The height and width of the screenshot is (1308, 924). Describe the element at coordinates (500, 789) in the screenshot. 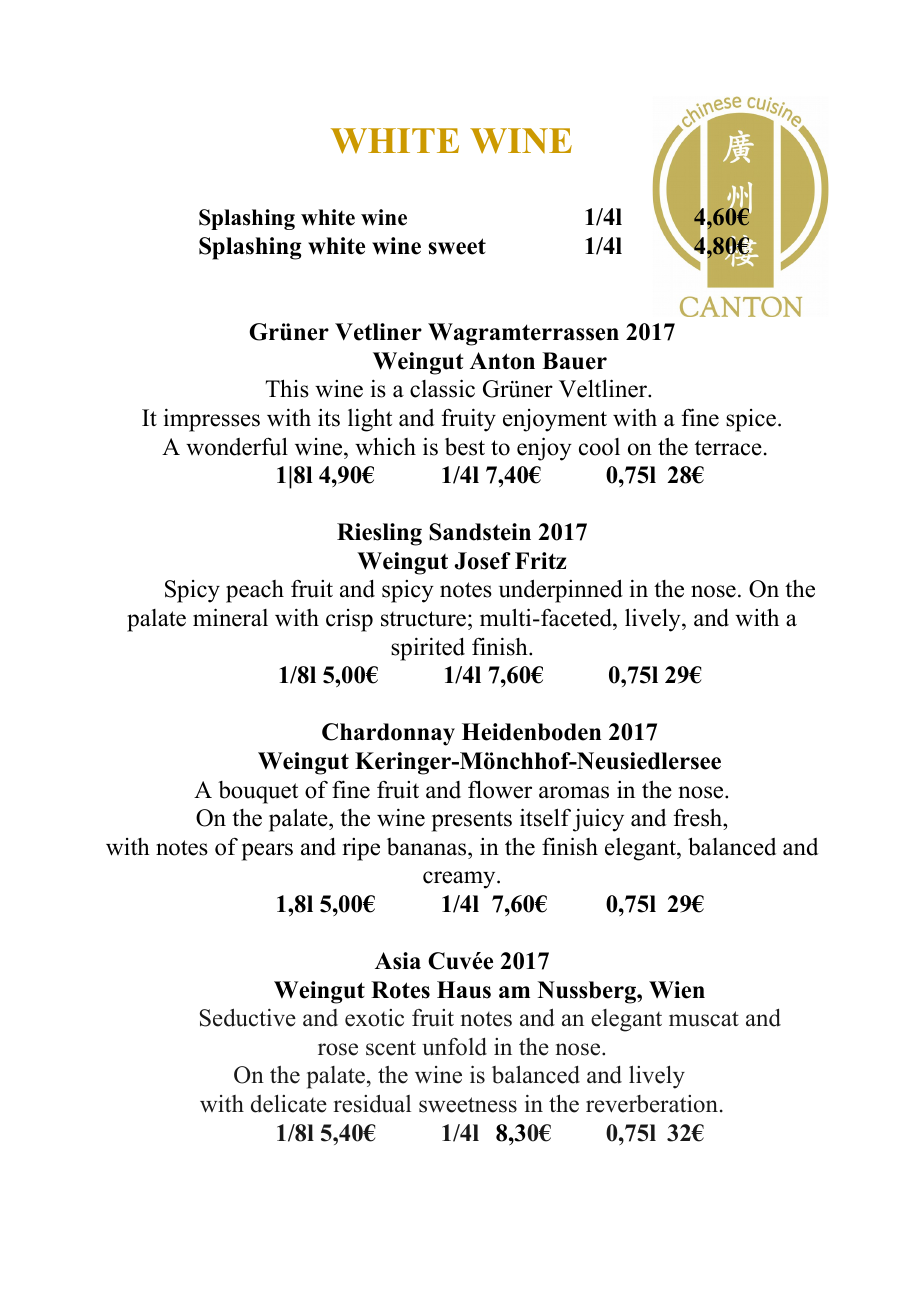

I see `flower` at that location.
